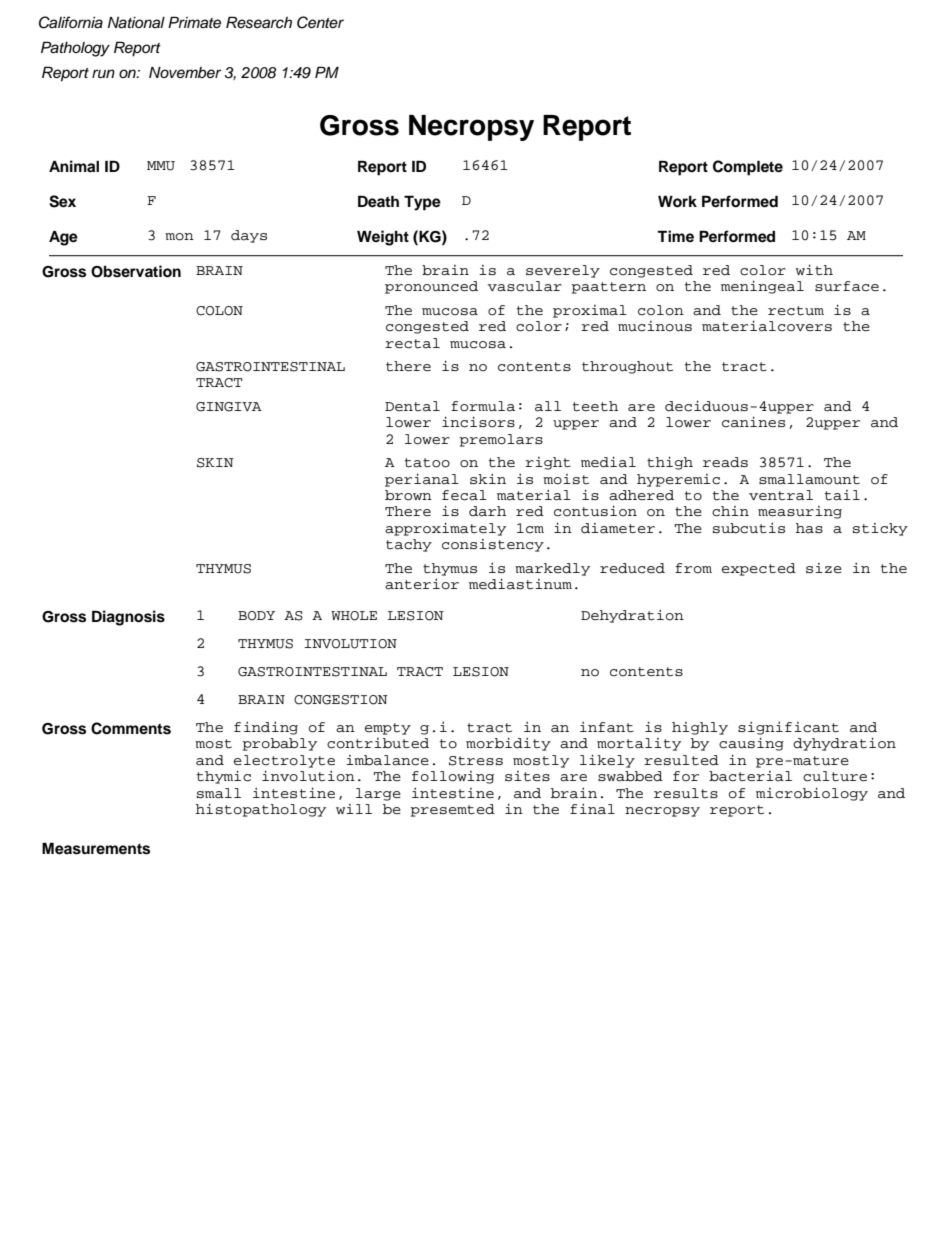 The height and width of the screenshot is (1233, 952). What do you see at coordinates (453, 777) in the screenshot?
I see `following` at bounding box center [453, 777].
